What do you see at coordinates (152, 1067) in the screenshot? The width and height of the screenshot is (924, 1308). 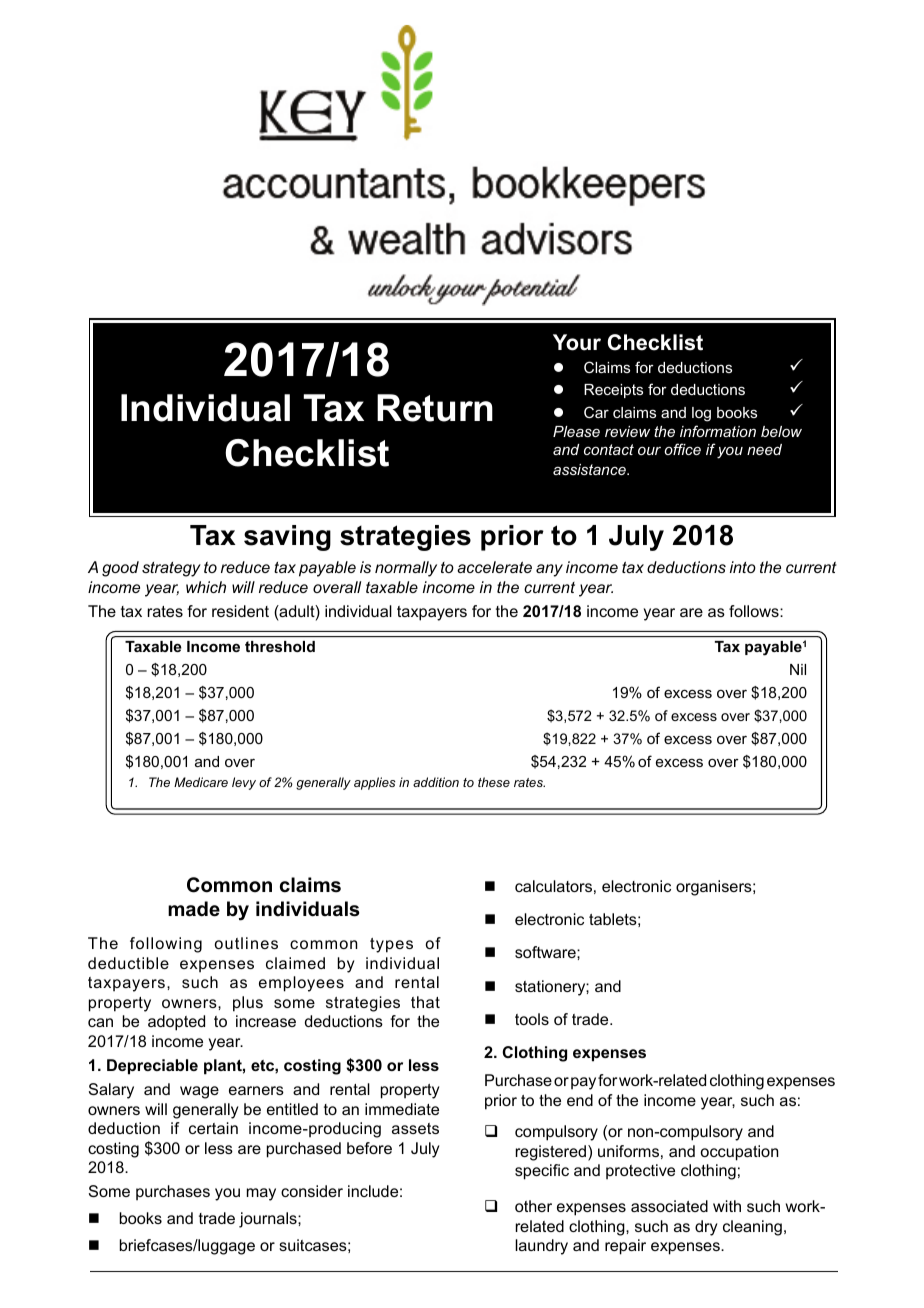 I see `Depreciable` at bounding box center [152, 1067].
